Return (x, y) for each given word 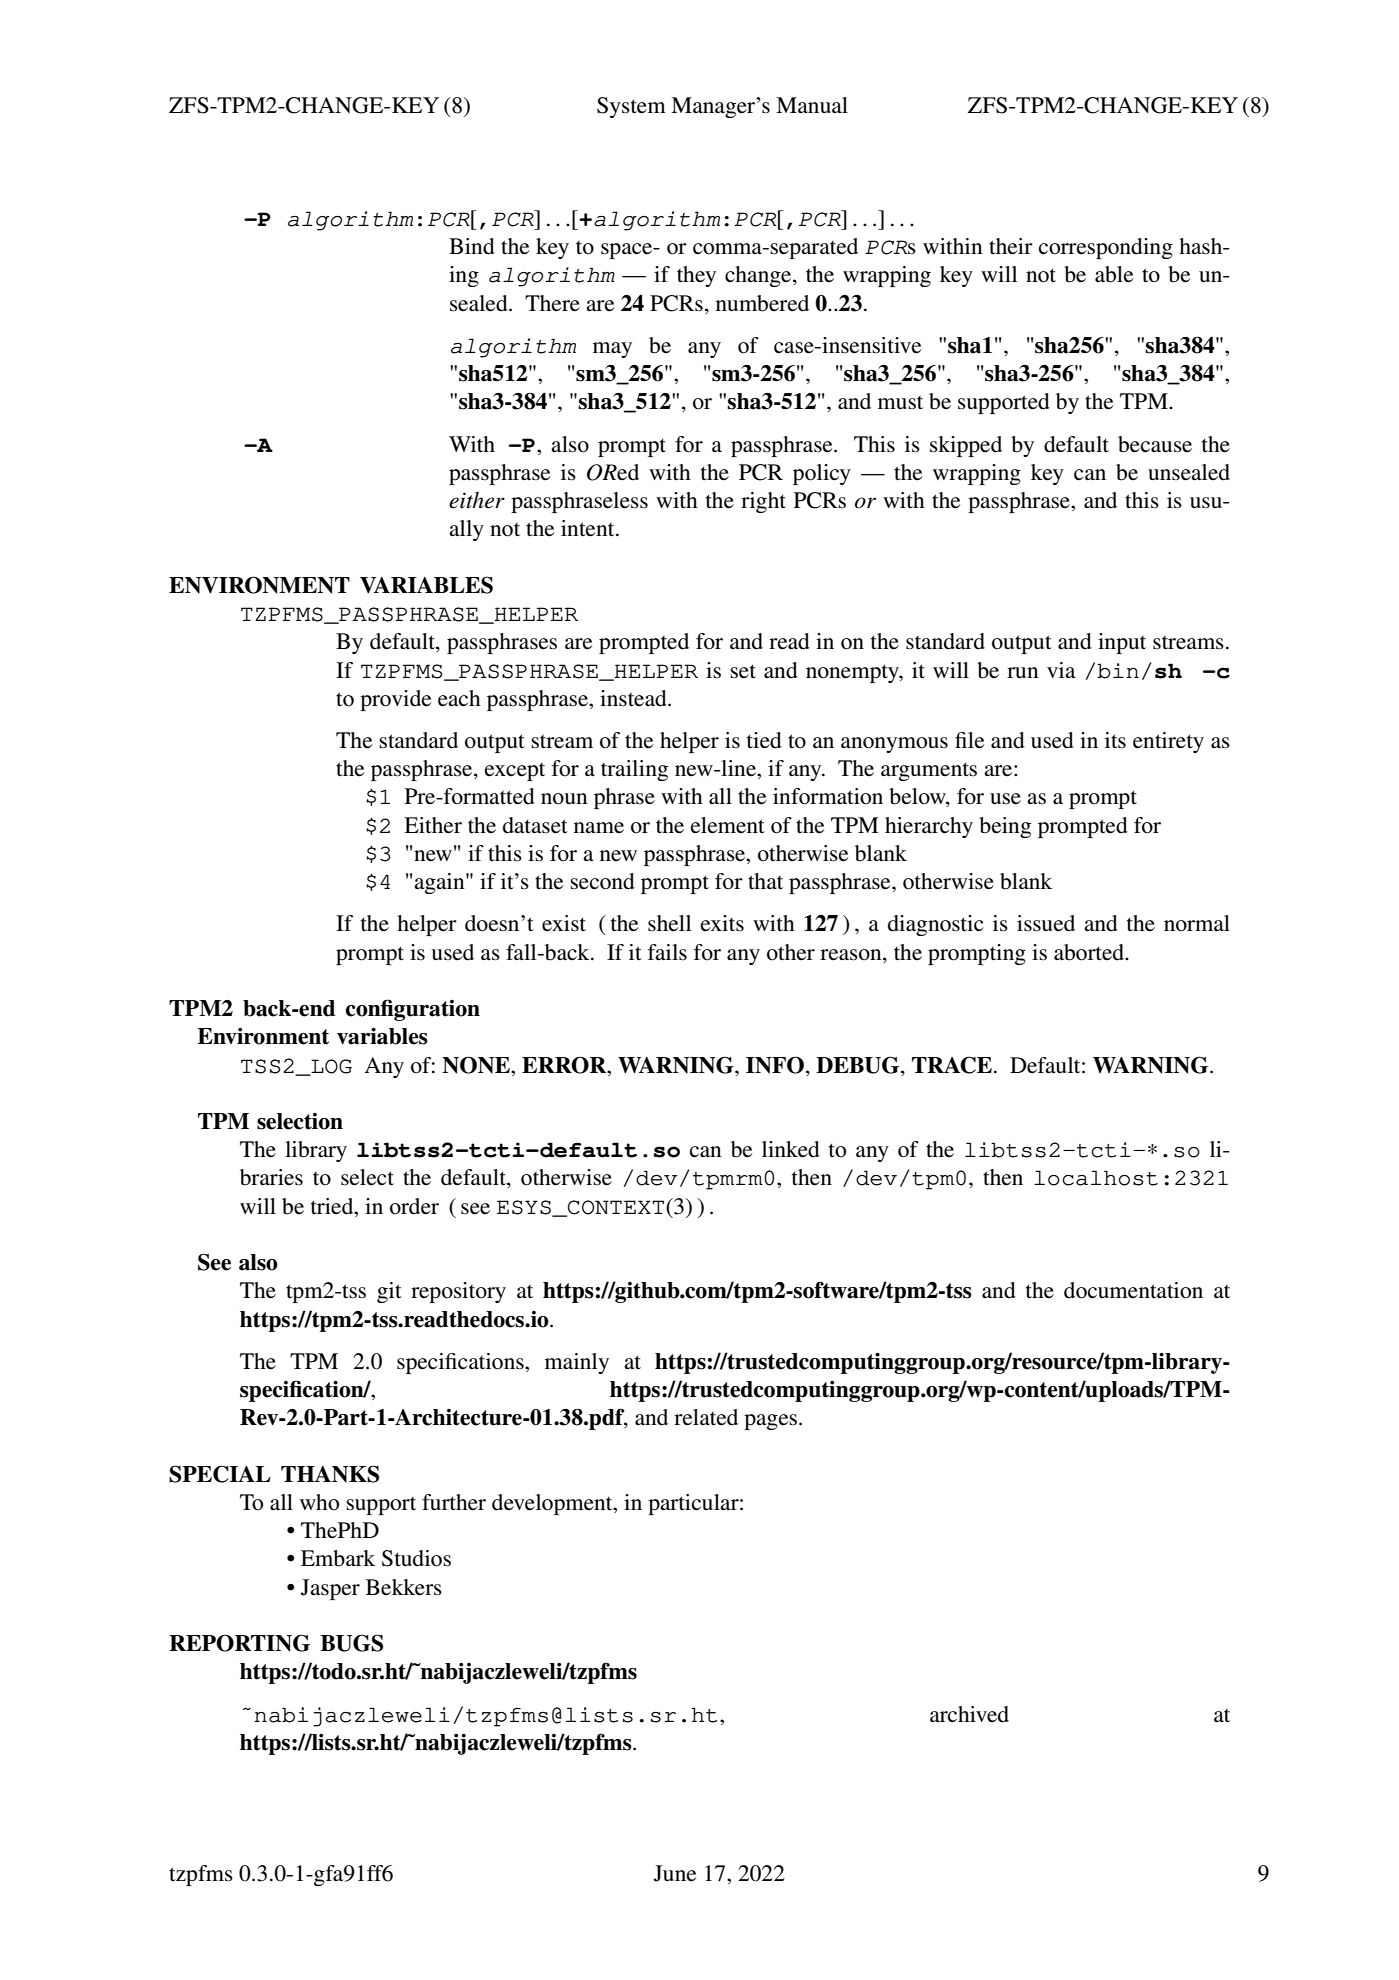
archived (969, 1714)
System (631, 107)
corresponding (1106, 248)
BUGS (351, 1643)
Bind (472, 246)
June (675, 1873)
